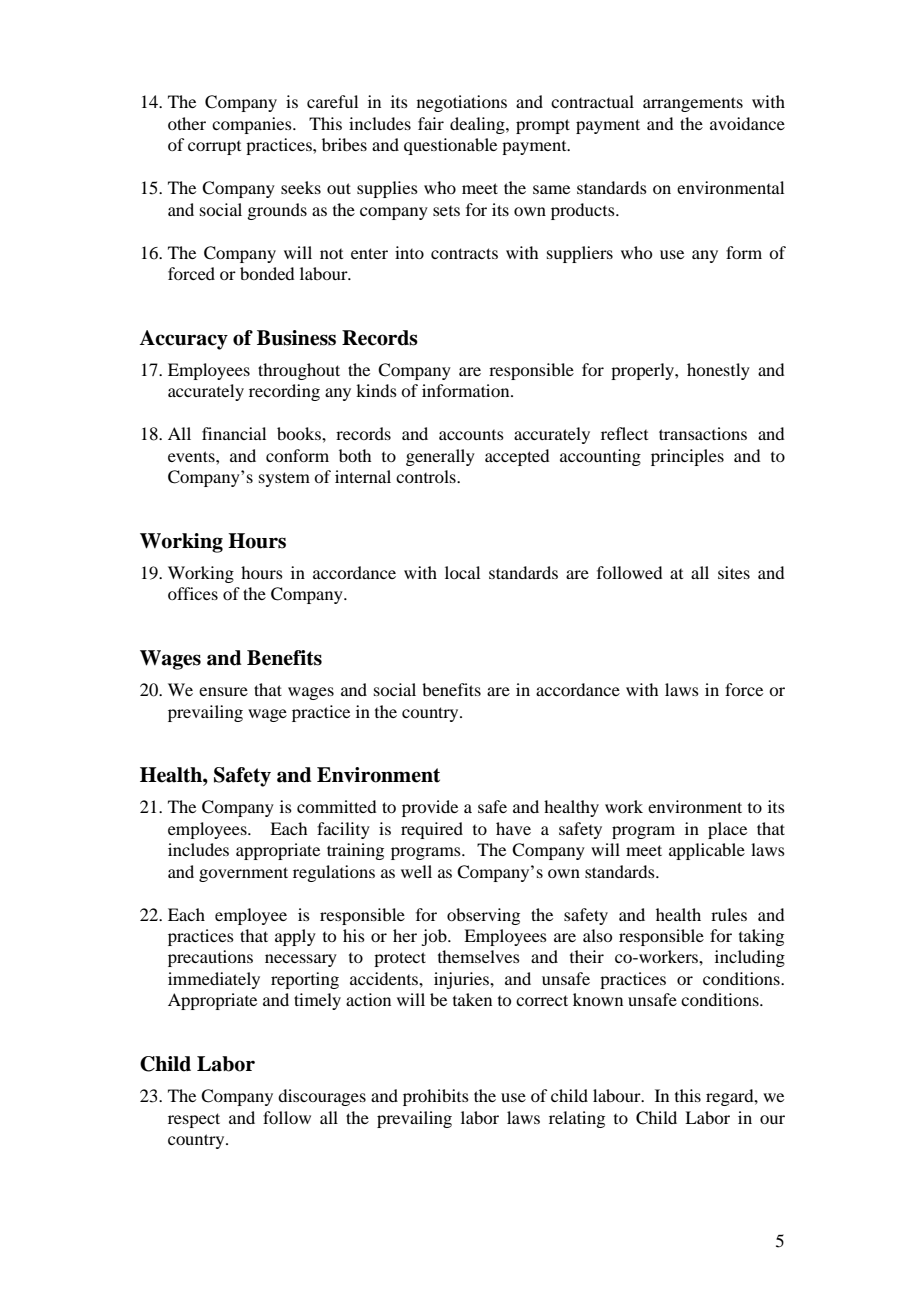 This screenshot has width=924, height=1308. I want to click on companies, so click(253, 125).
